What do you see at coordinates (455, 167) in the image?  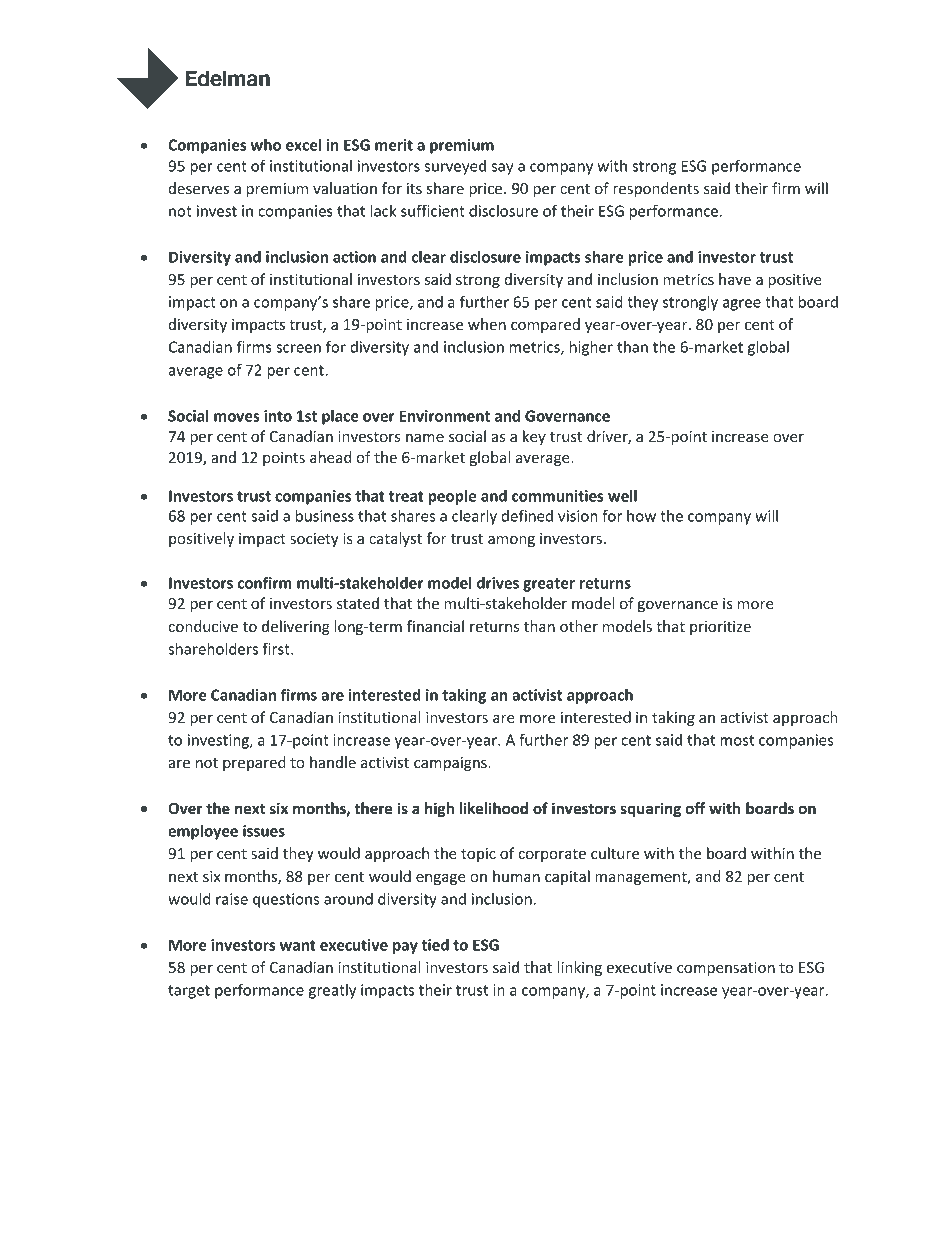 I see `surveyed` at bounding box center [455, 167].
